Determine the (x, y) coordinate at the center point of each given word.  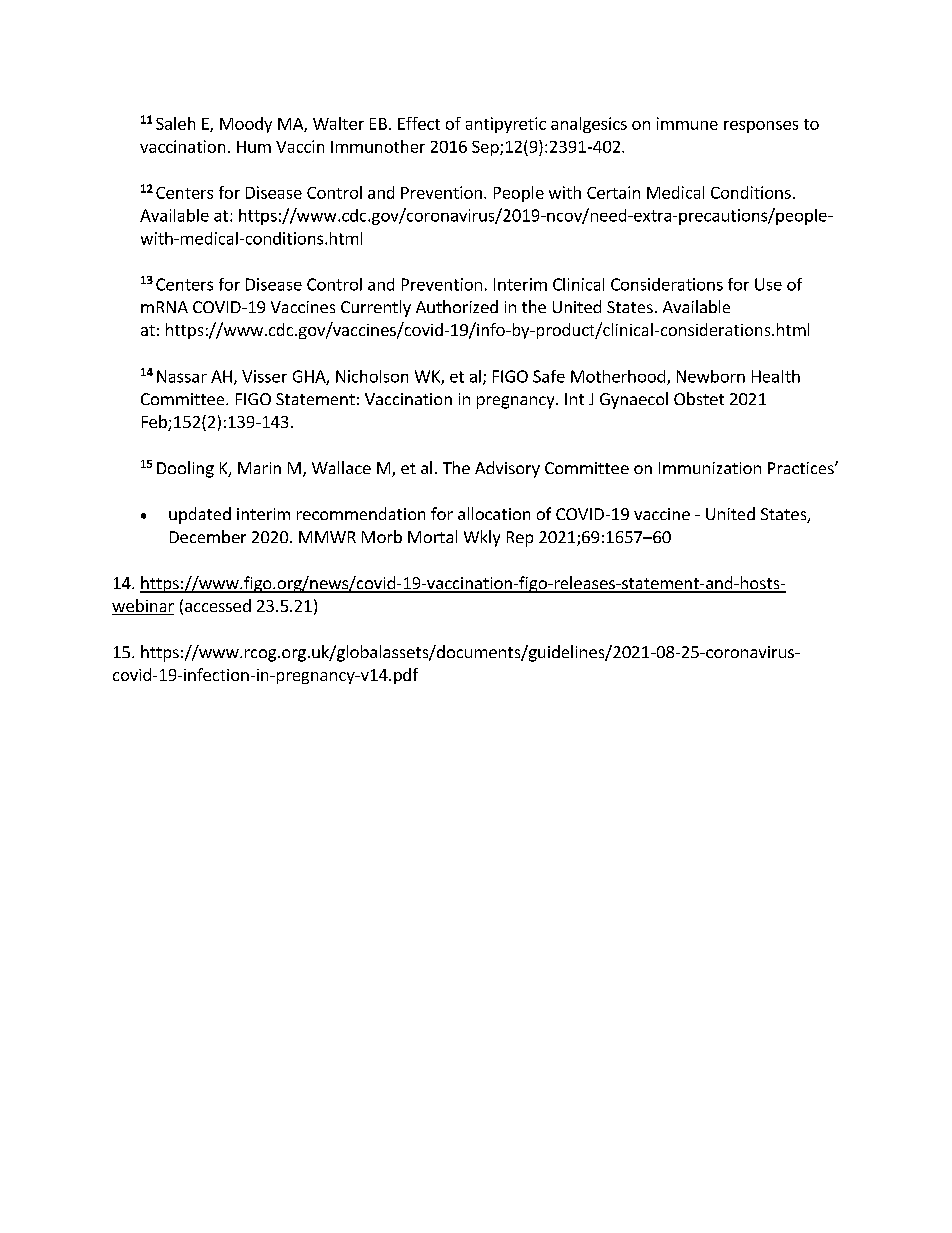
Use (768, 284)
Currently (376, 308)
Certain (613, 192)
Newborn (711, 376)
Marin (259, 468)
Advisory (507, 469)
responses (761, 127)
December (208, 536)
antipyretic (506, 125)
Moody (246, 125)
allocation (494, 513)
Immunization (710, 468)
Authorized (457, 306)
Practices (802, 468)
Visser (264, 376)
